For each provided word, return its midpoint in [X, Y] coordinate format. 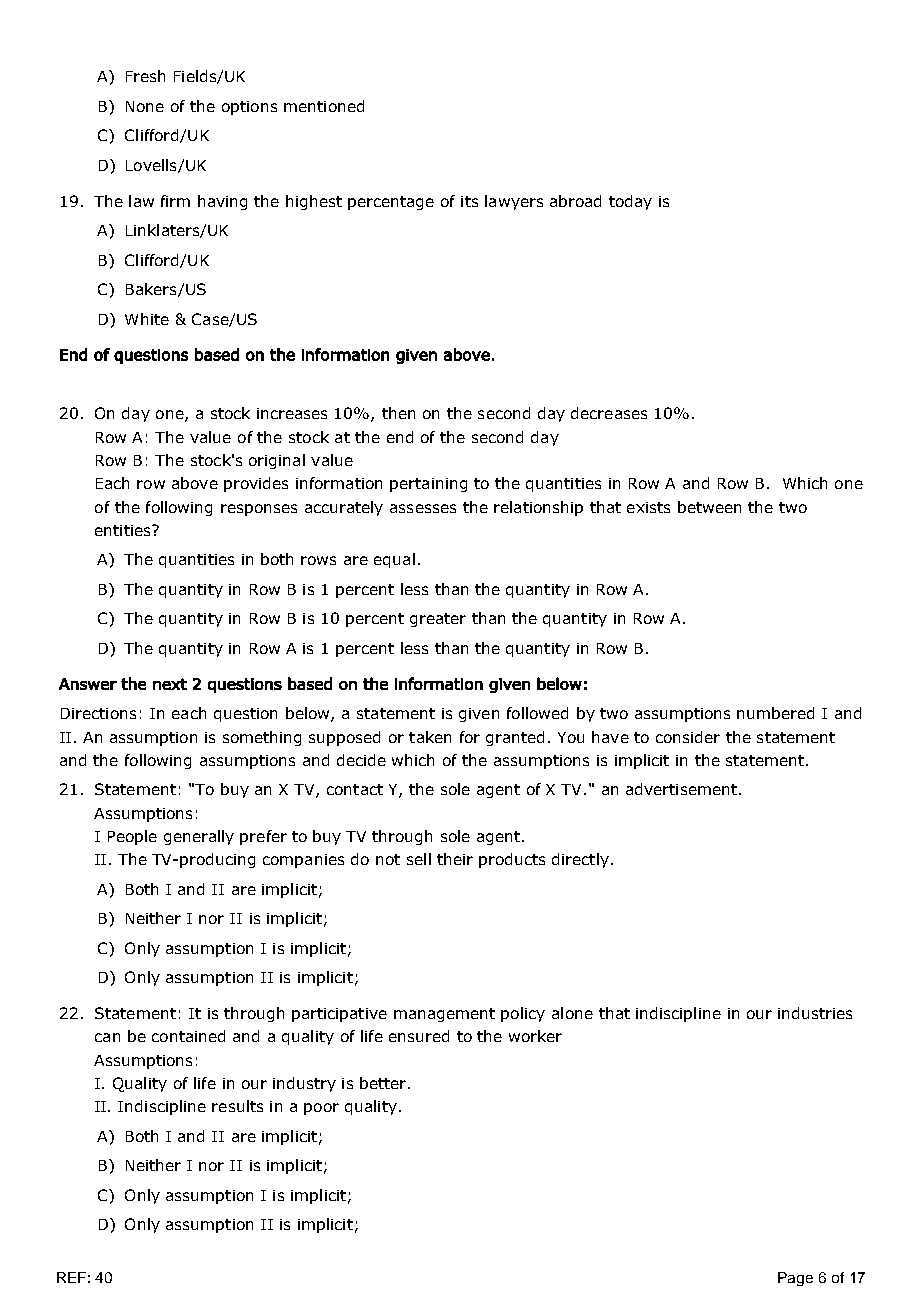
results [237, 1106]
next [170, 684]
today [630, 202]
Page [795, 1279]
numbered [775, 713]
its [469, 201]
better [384, 1083]
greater [438, 620]
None [145, 106]
